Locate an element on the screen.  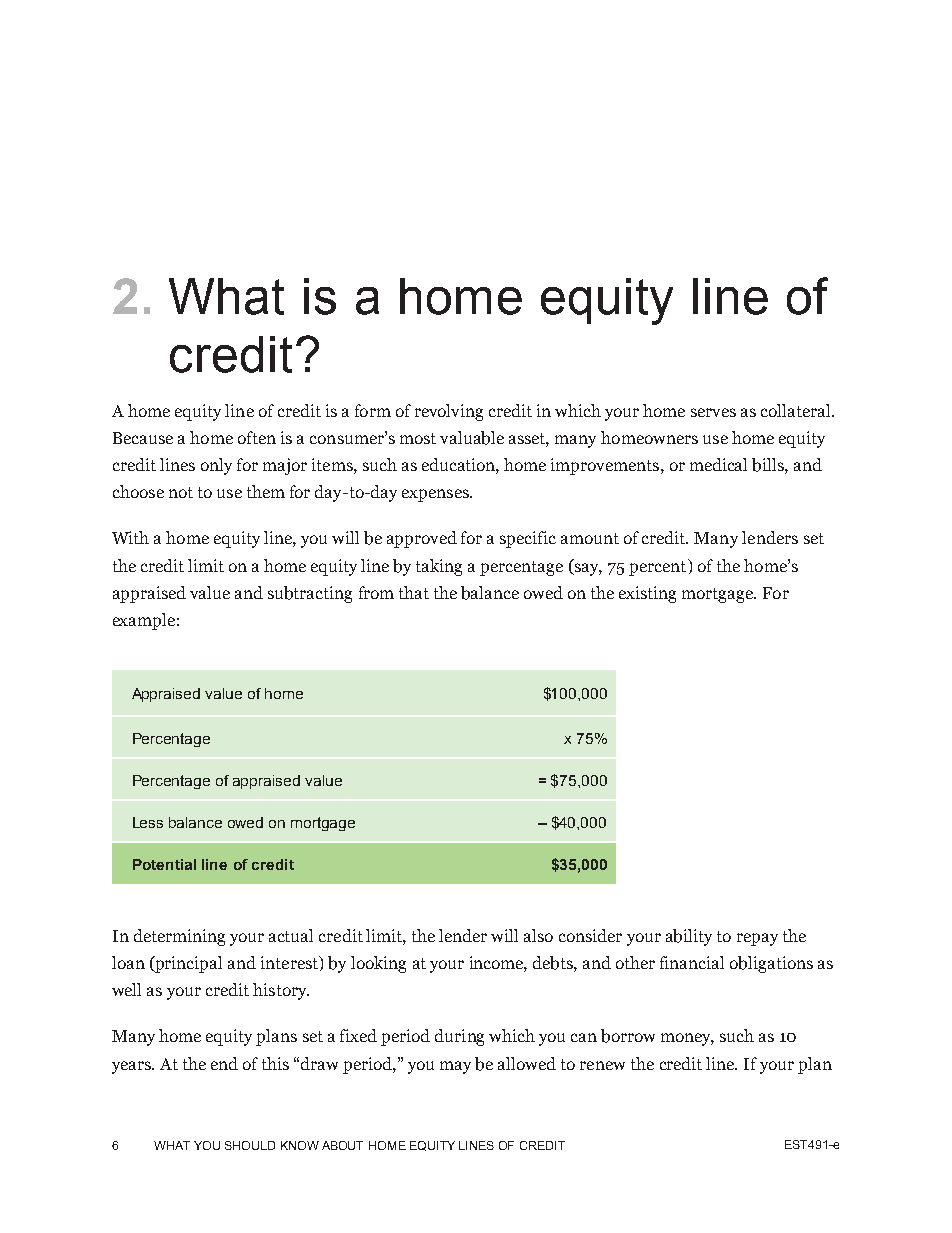
often is located at coordinates (257, 437).
